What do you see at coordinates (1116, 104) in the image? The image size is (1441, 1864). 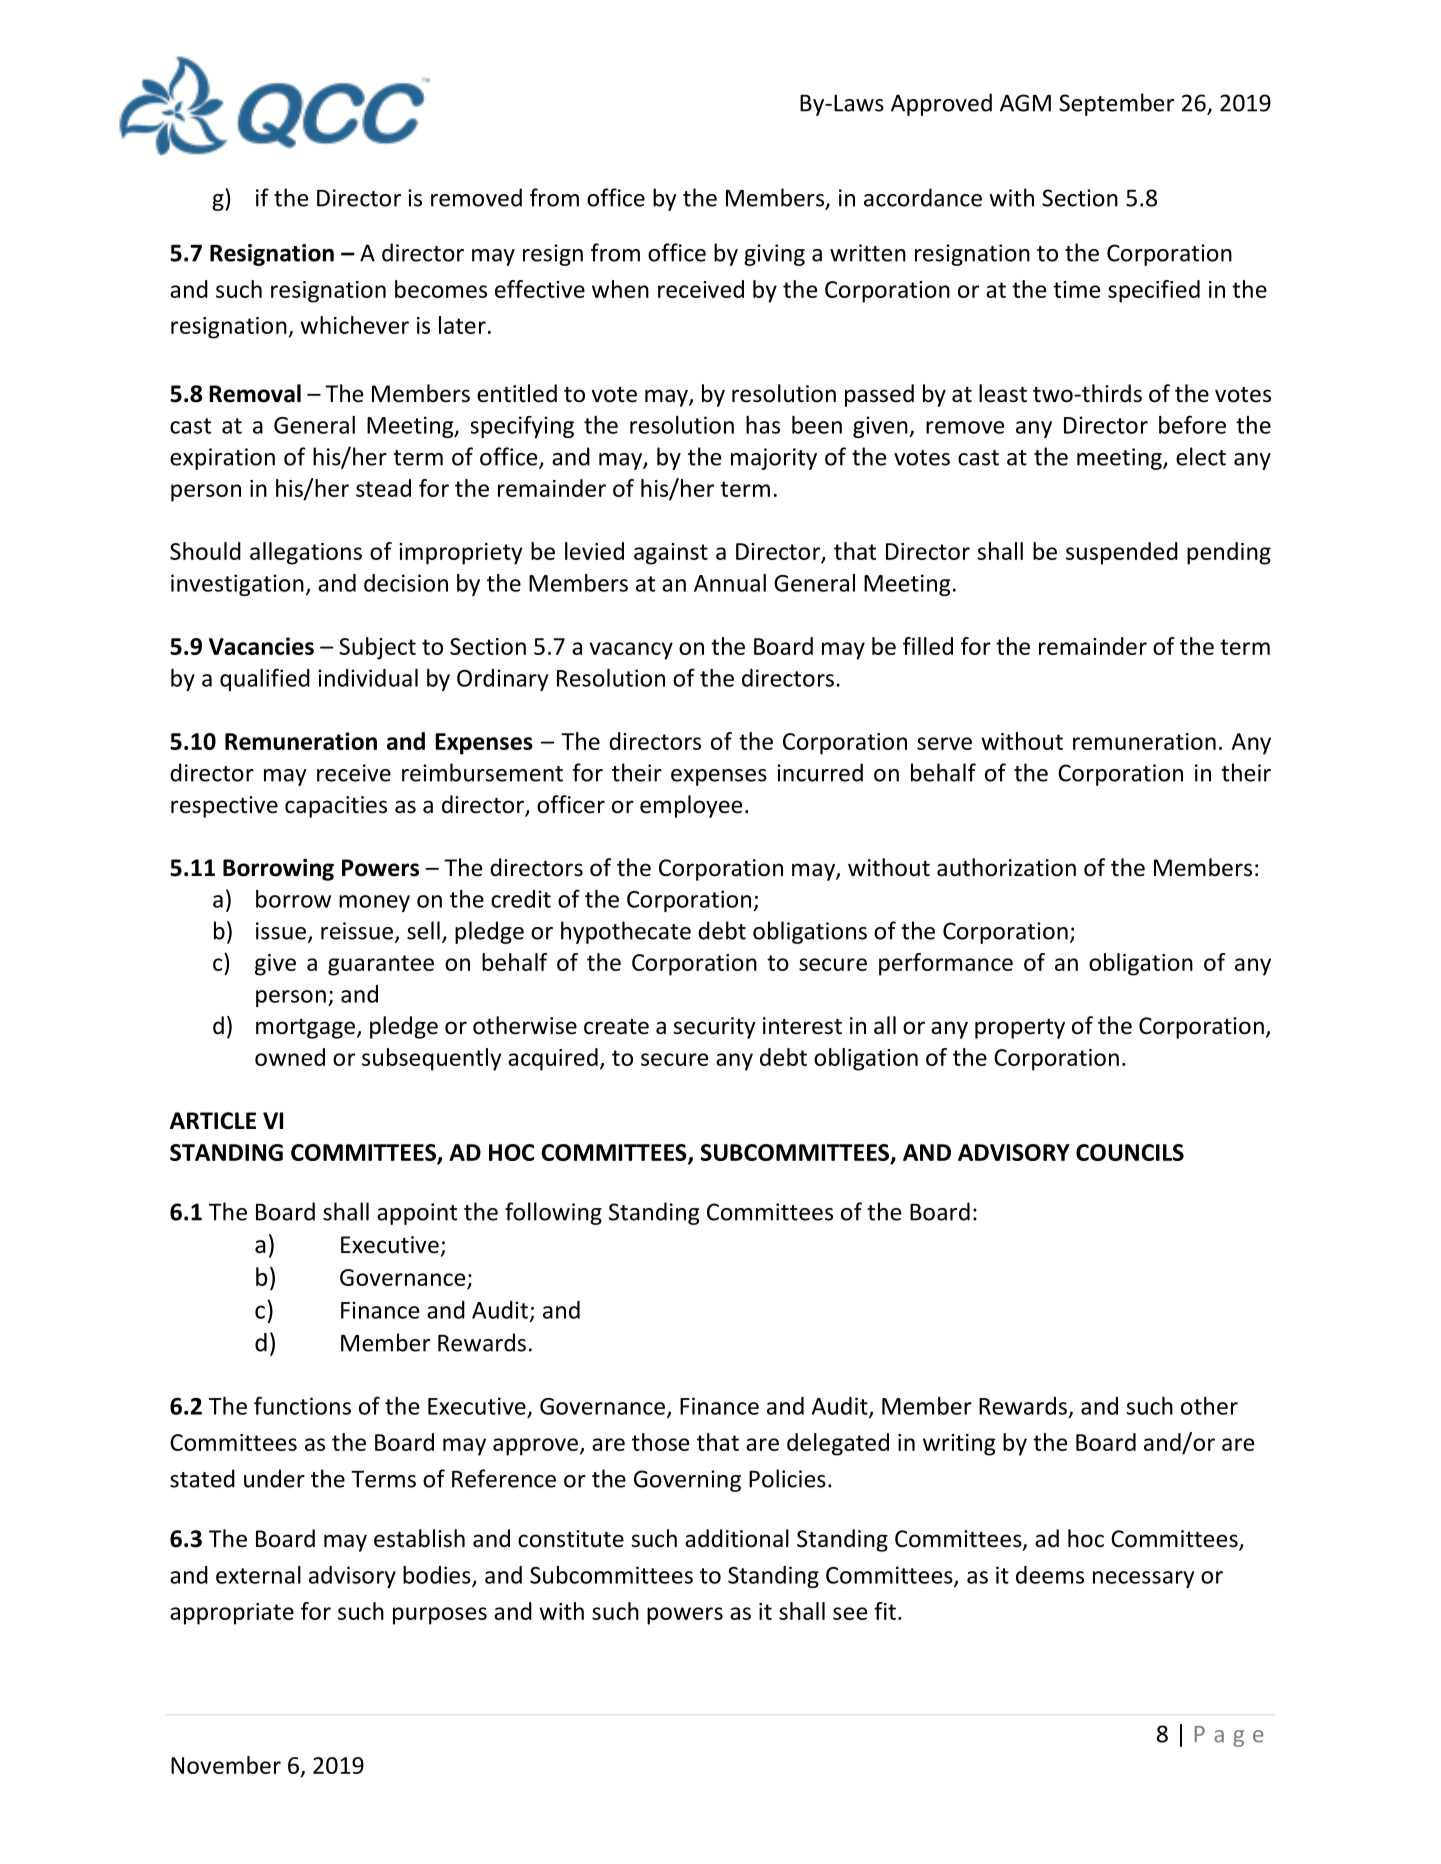 I see `September` at bounding box center [1116, 104].
